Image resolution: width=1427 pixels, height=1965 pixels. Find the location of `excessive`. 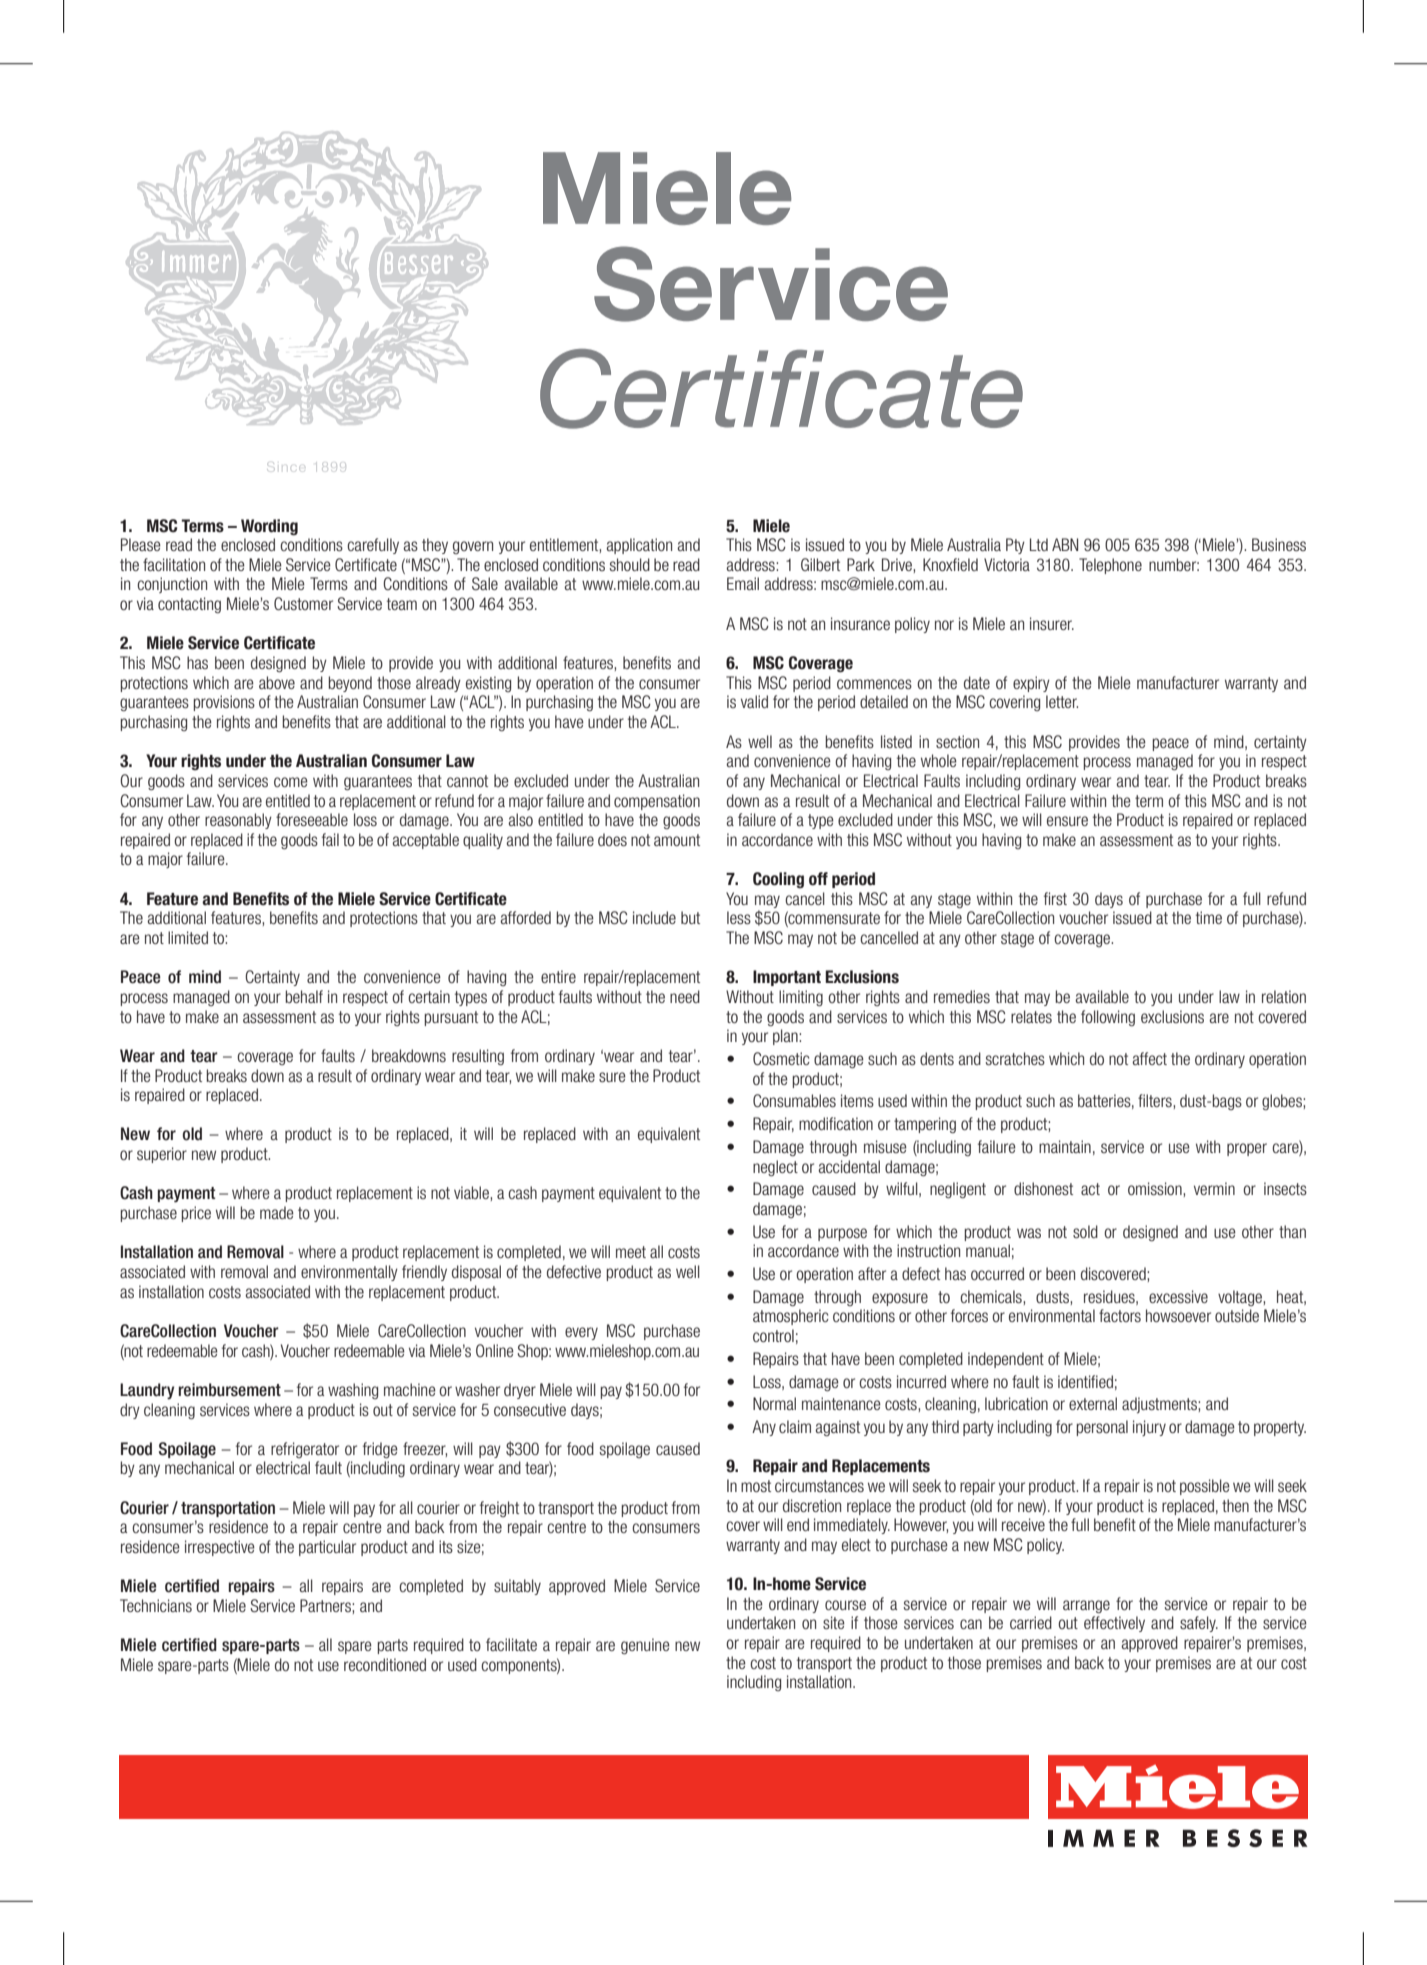

excessive is located at coordinates (1178, 1296).
